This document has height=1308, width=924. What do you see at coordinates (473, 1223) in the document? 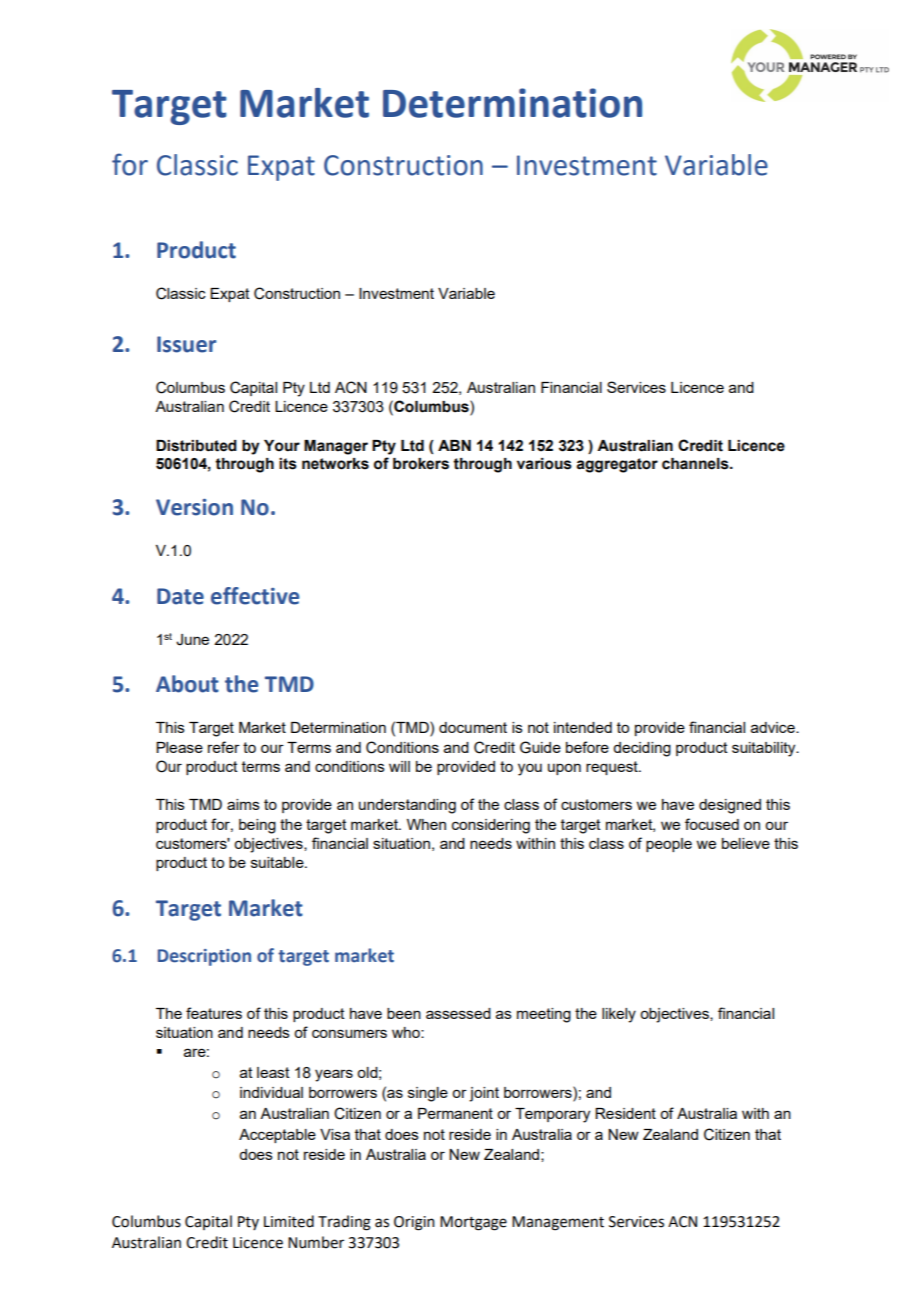
I see `Mortgage` at bounding box center [473, 1223].
